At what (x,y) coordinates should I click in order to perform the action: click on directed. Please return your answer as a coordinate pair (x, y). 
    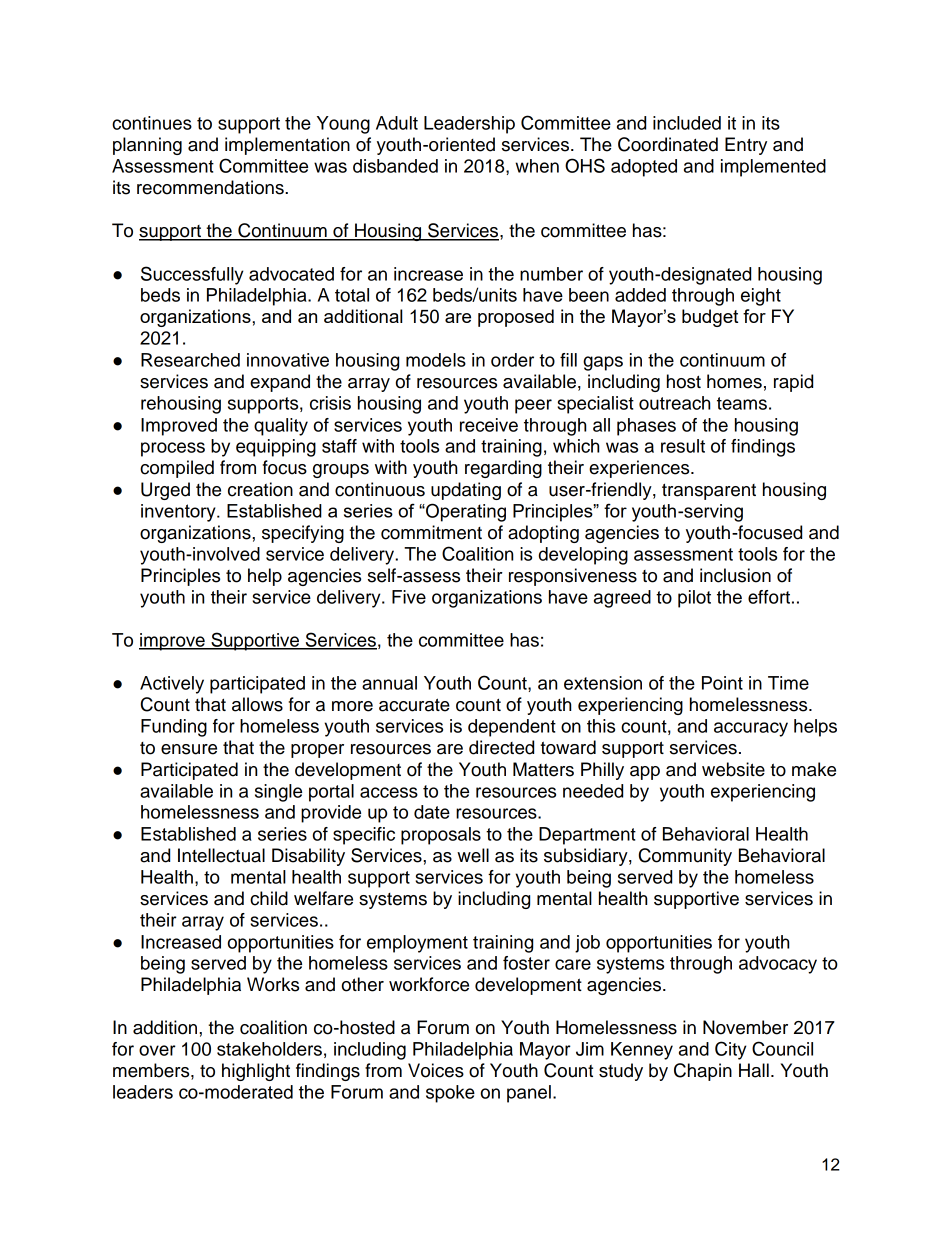
    Looking at the image, I should click on (501, 747).
